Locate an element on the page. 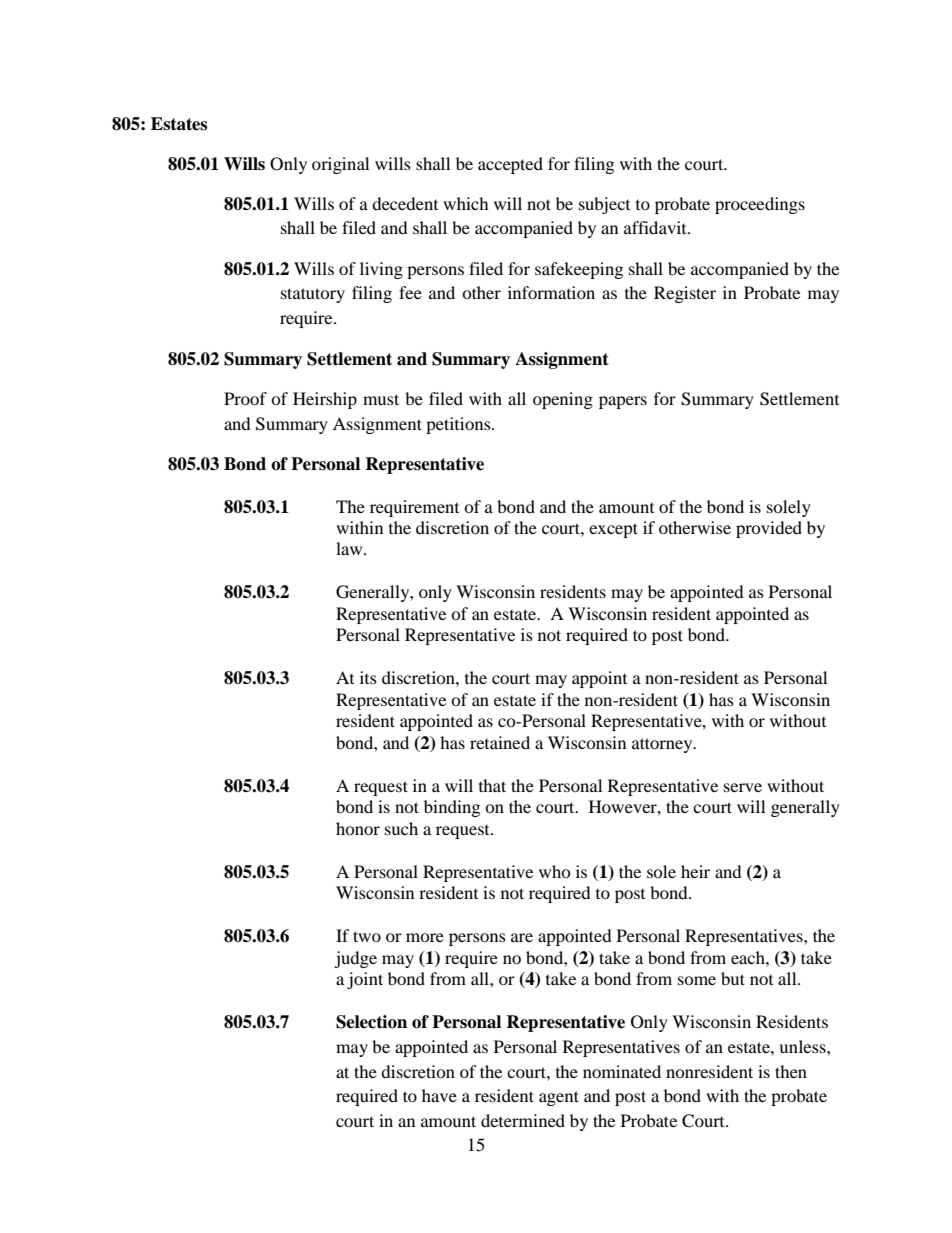 The width and height of the document is (952, 1233). original is located at coordinates (340, 165).
